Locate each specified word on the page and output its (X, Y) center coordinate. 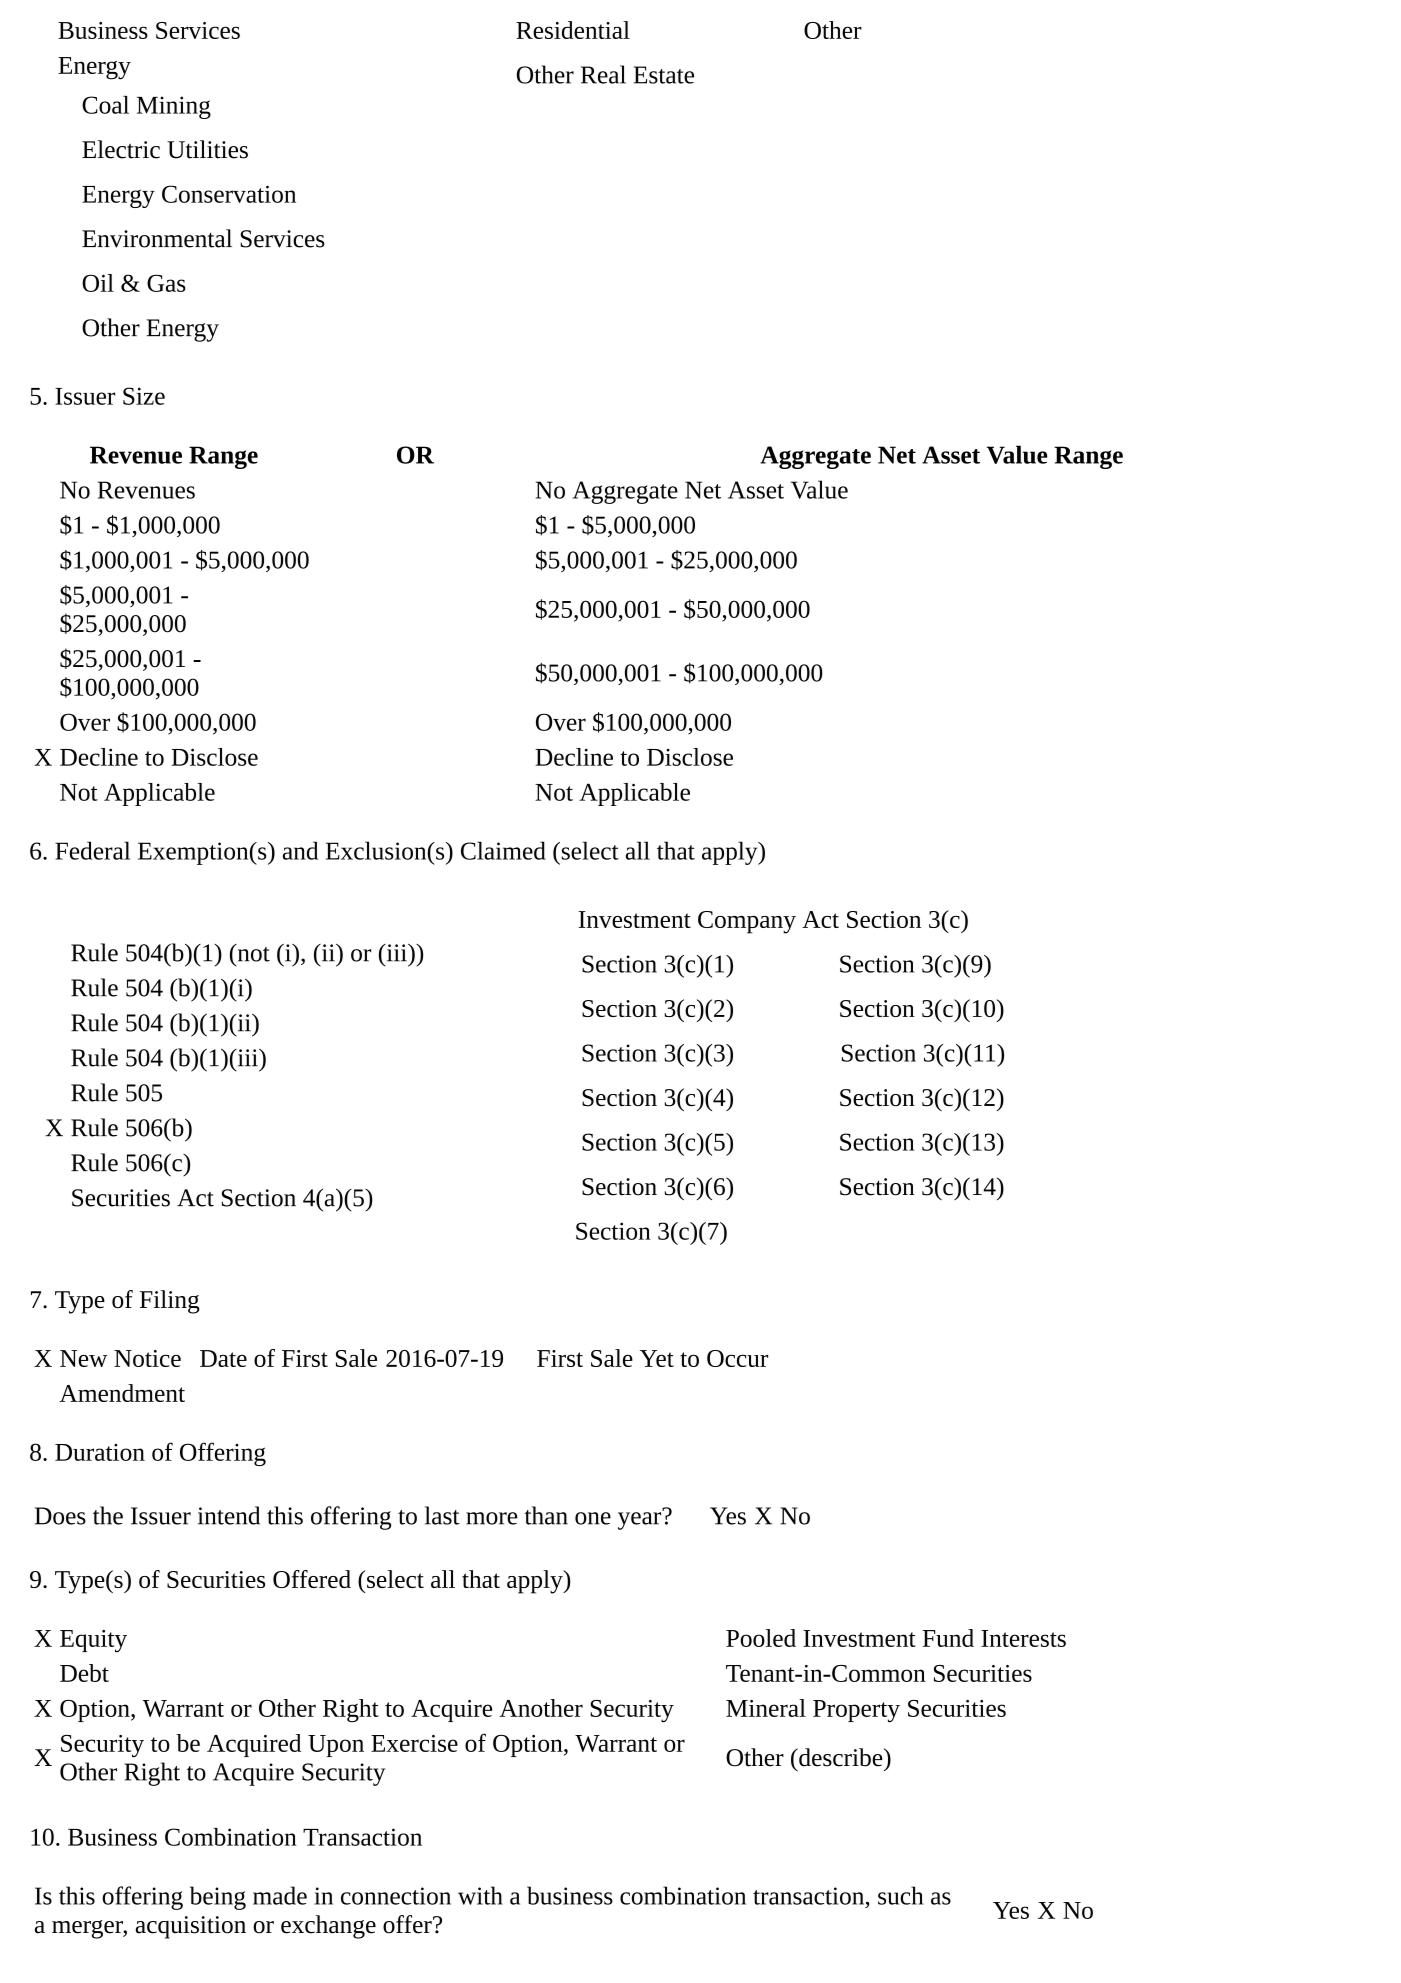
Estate (664, 75)
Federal (92, 850)
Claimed (503, 850)
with (480, 1895)
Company (747, 922)
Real (603, 74)
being (218, 1898)
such (900, 1895)
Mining (174, 107)
